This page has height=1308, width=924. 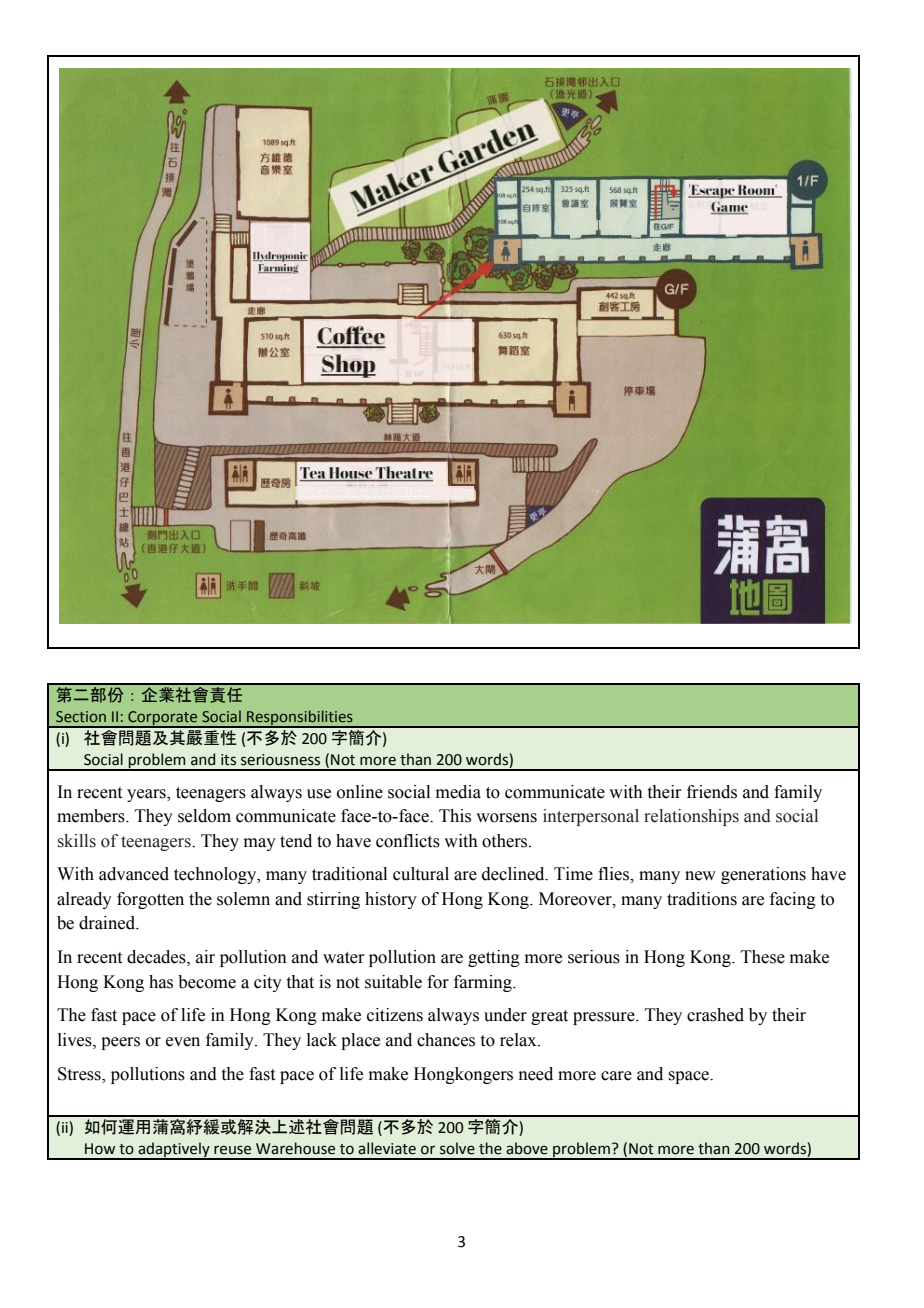 I want to click on crashed, so click(x=715, y=1015).
